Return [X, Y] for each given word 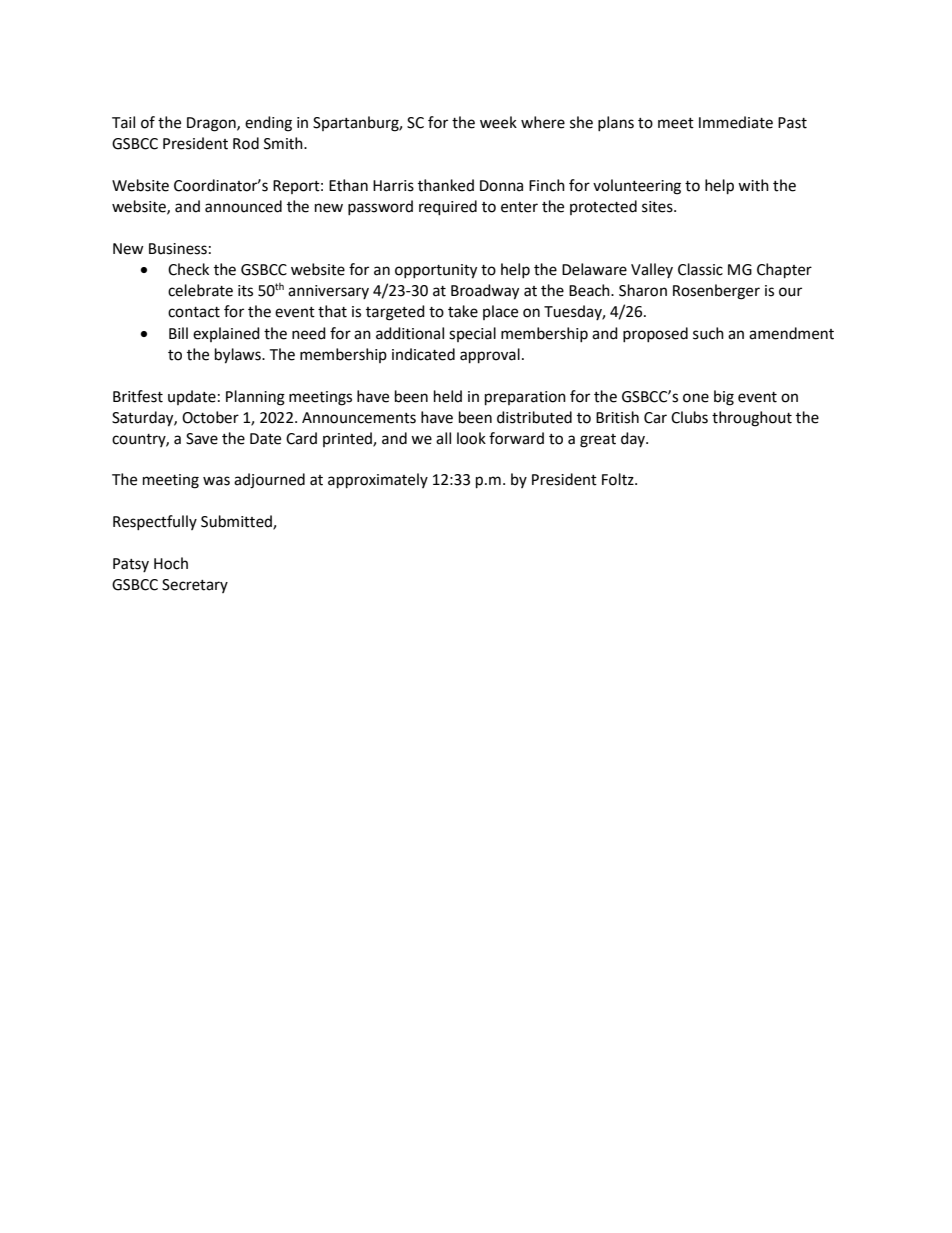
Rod [246, 143]
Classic [700, 269]
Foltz [619, 479]
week [498, 122]
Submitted [237, 522]
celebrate [200, 290]
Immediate [736, 122]
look [471, 438]
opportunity [436, 271]
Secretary [195, 586]
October [210, 417]
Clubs [689, 417]
